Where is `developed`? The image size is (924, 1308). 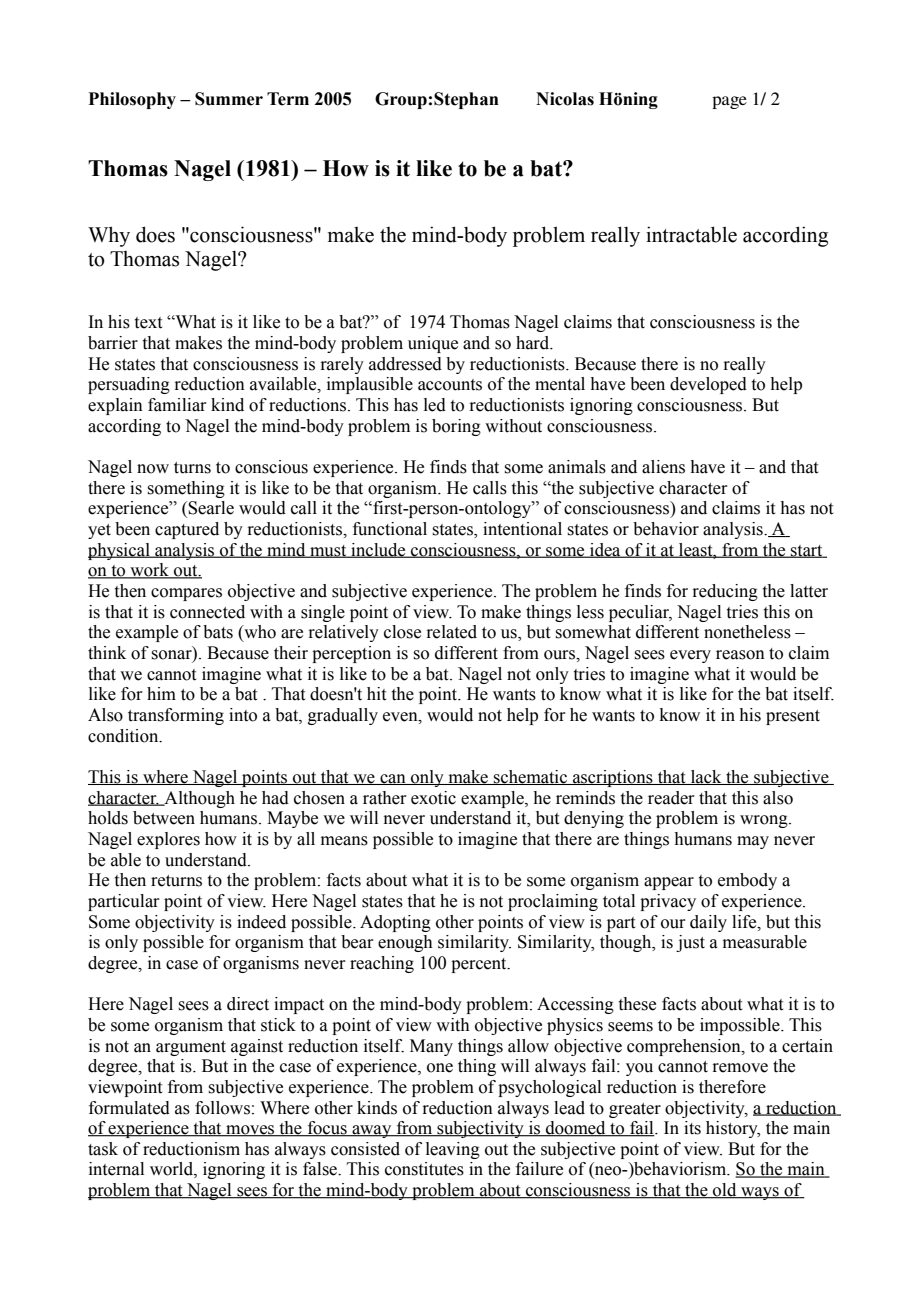 developed is located at coordinates (708, 385).
